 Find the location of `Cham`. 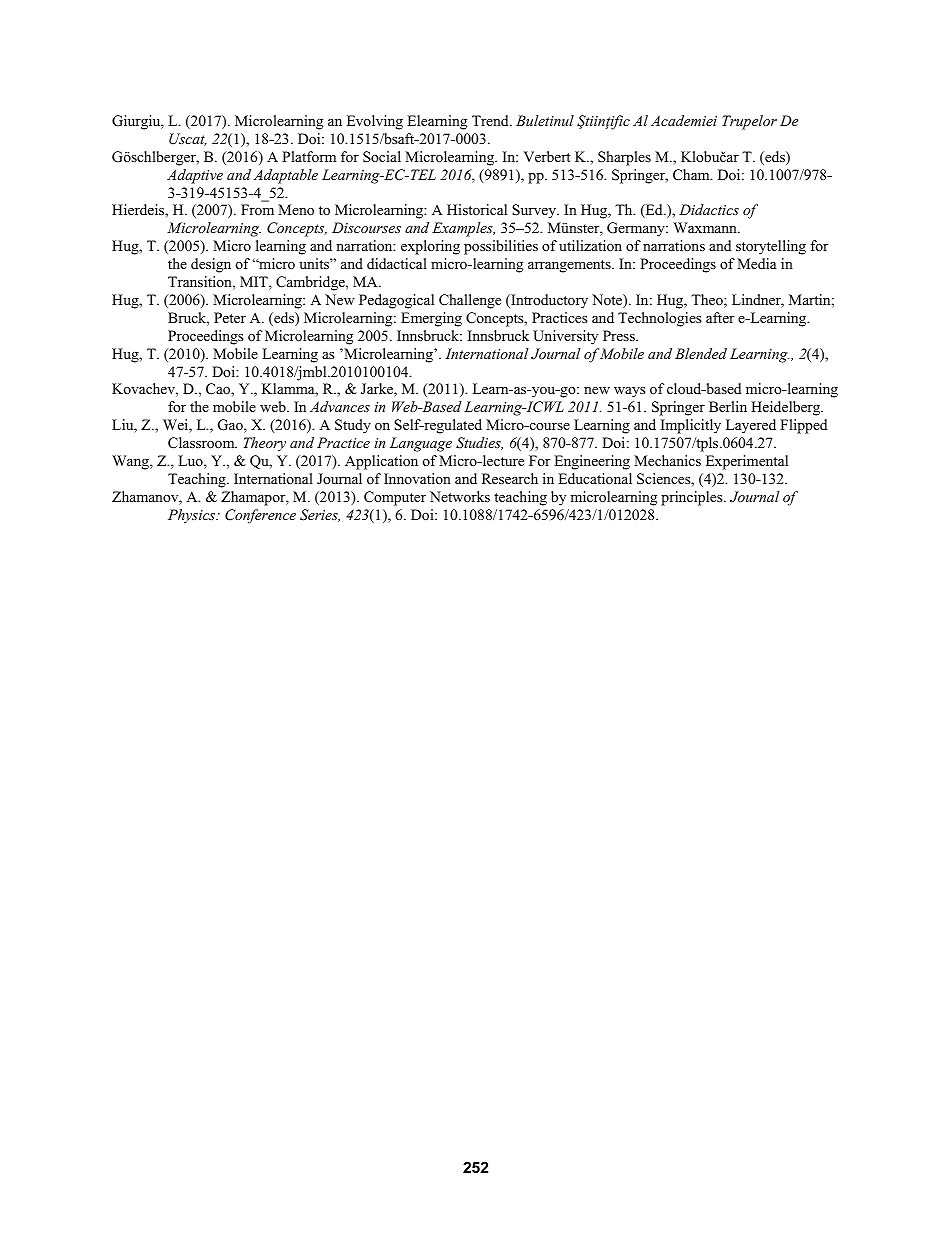

Cham is located at coordinates (692, 175).
